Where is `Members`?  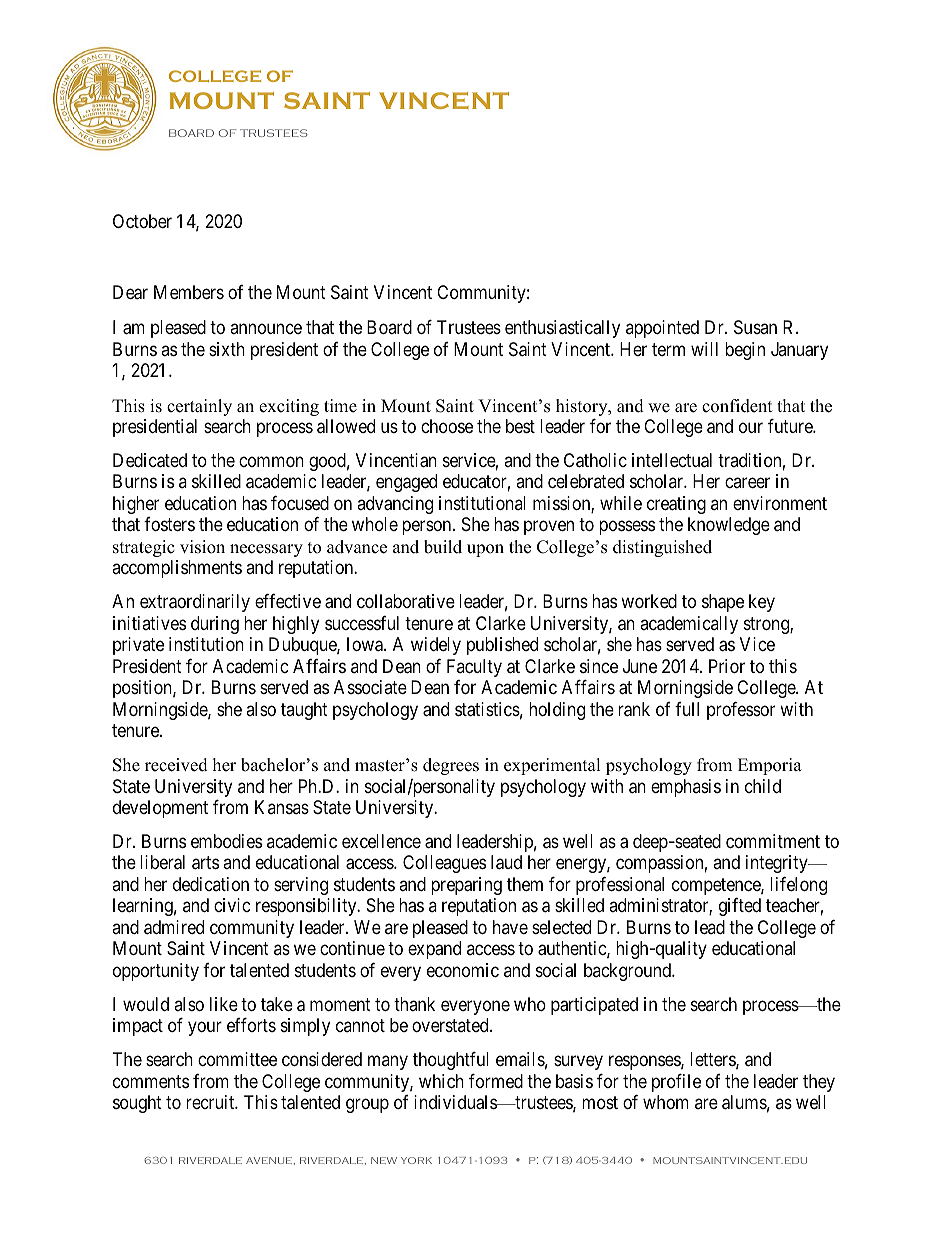
Members is located at coordinates (189, 292).
